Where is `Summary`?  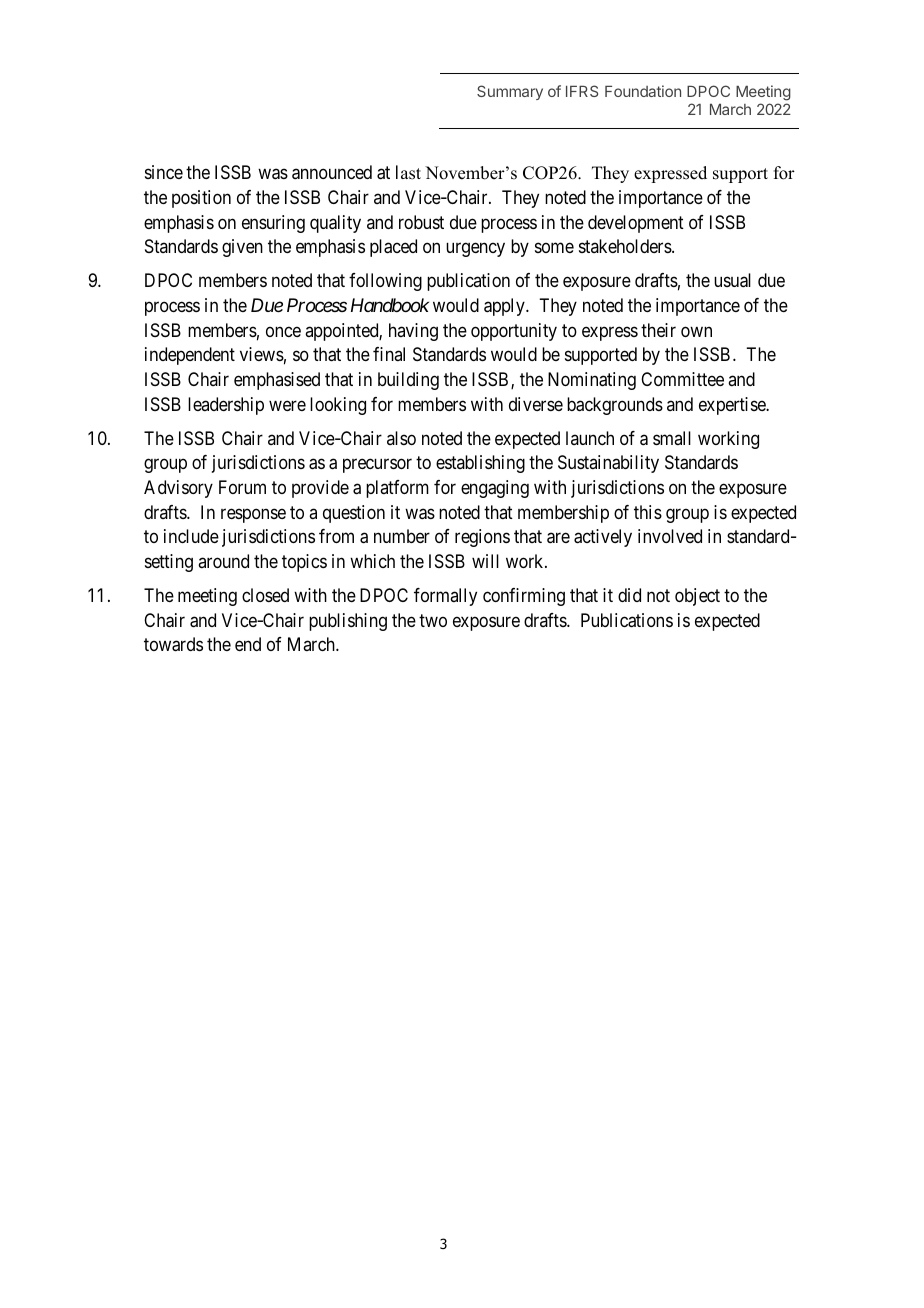 Summary is located at coordinates (510, 92).
